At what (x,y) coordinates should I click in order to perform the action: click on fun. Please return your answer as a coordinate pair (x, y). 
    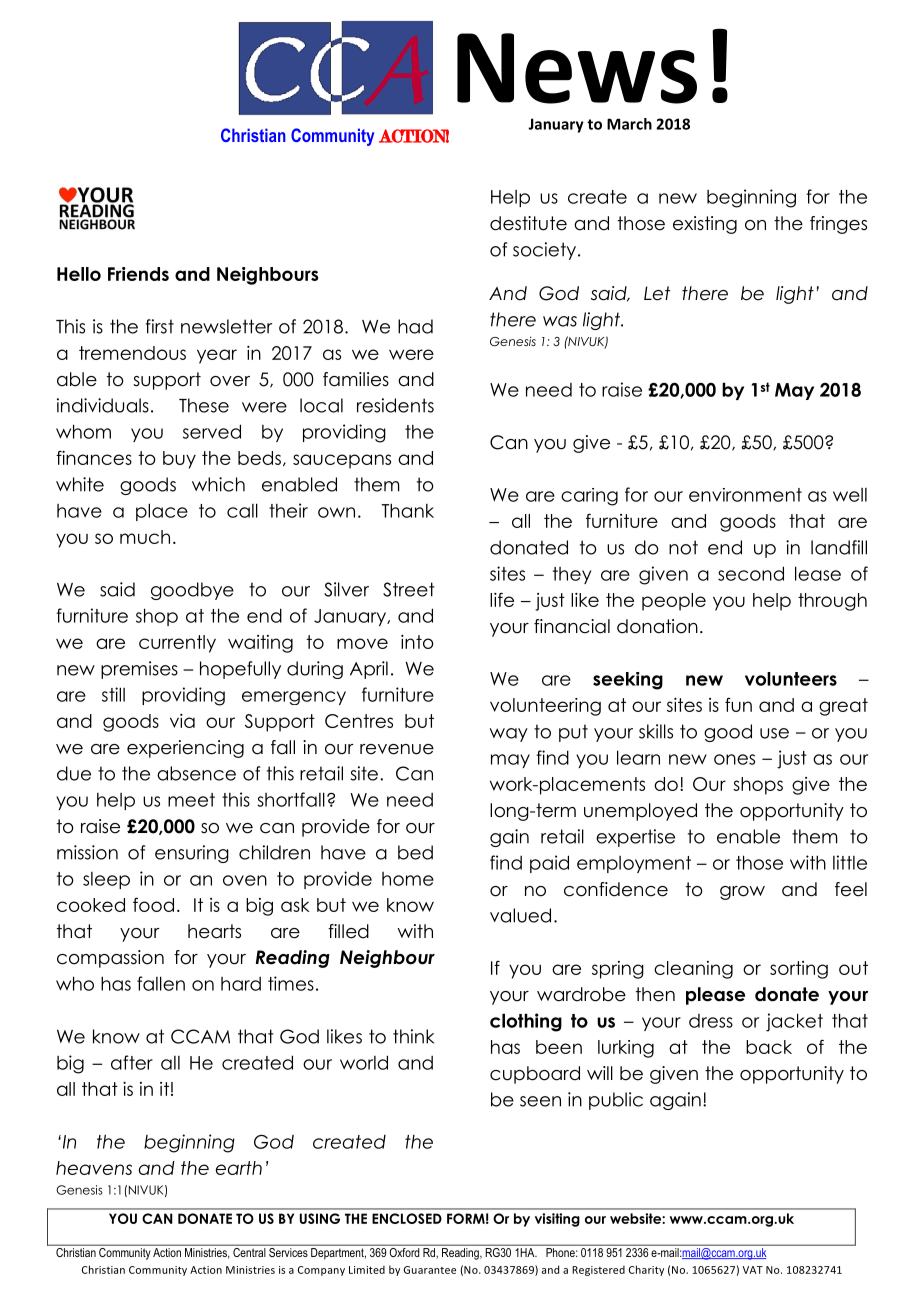
    Looking at the image, I should click on (738, 704).
